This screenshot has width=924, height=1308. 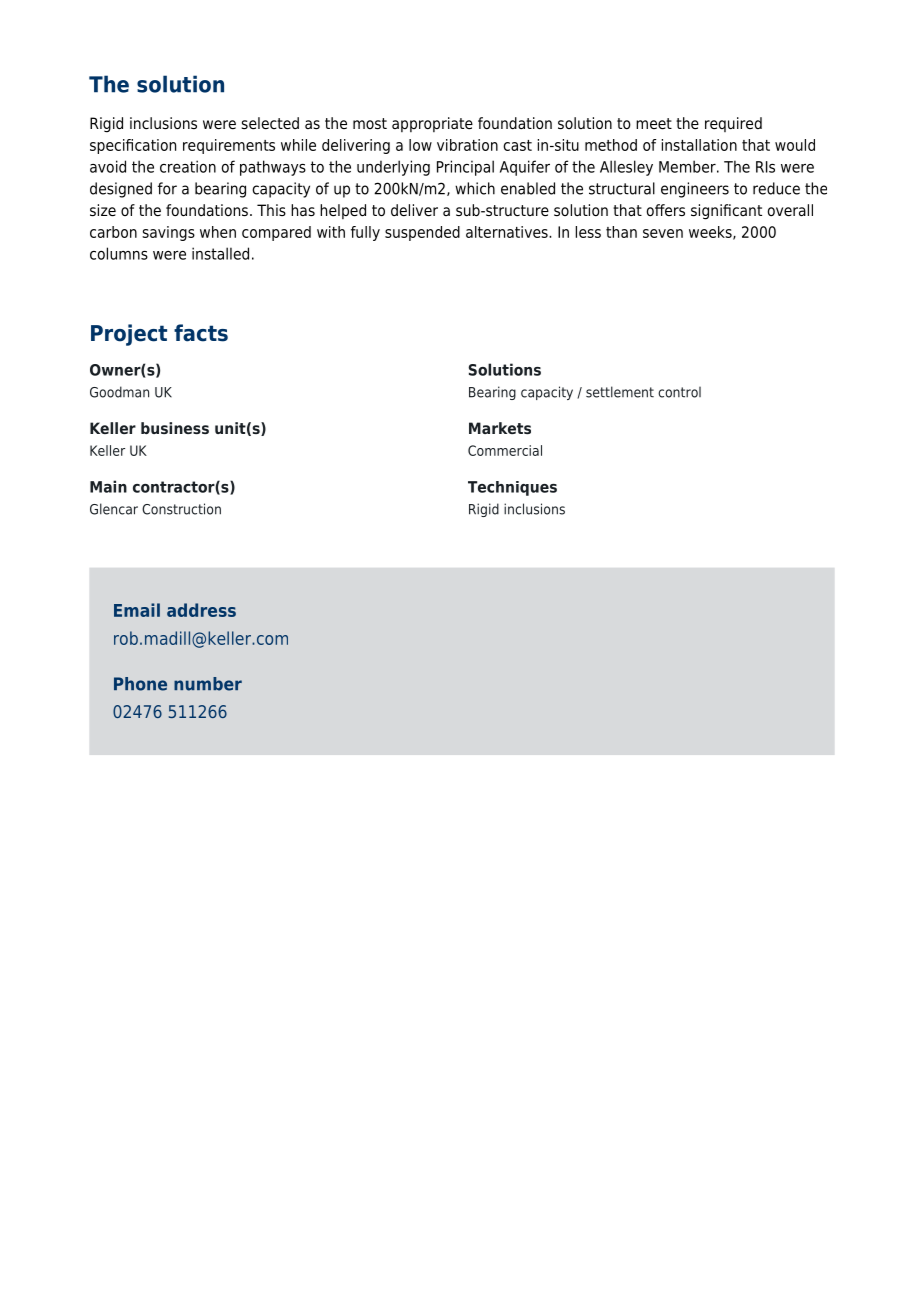 I want to click on installed, so click(x=220, y=253).
